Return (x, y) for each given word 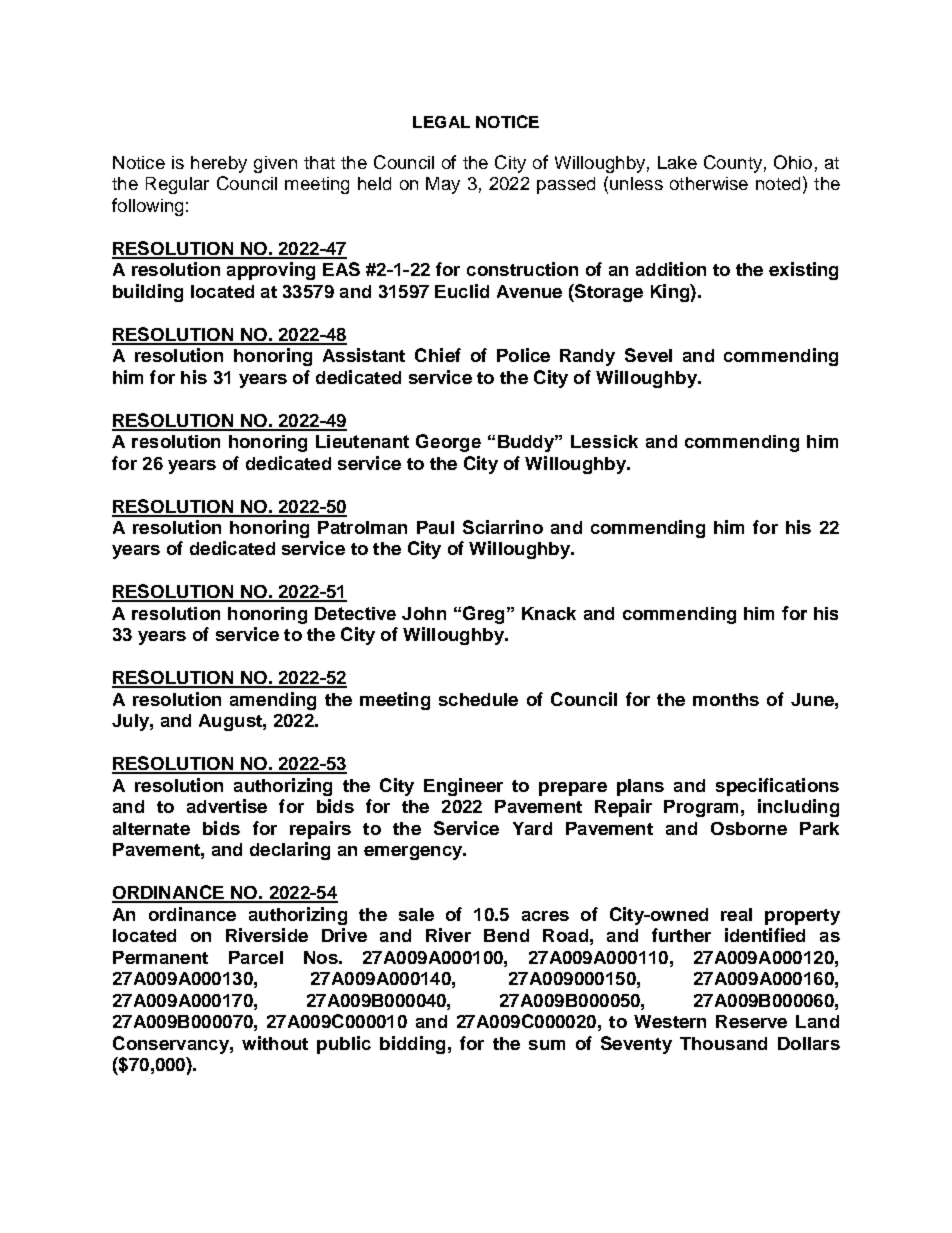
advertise (227, 806)
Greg (482, 615)
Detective (355, 613)
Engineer (463, 787)
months (726, 699)
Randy (587, 357)
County (733, 164)
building (148, 293)
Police (523, 355)
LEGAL (441, 122)
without (275, 1043)
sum (547, 1045)
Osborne (749, 828)
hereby (219, 164)
